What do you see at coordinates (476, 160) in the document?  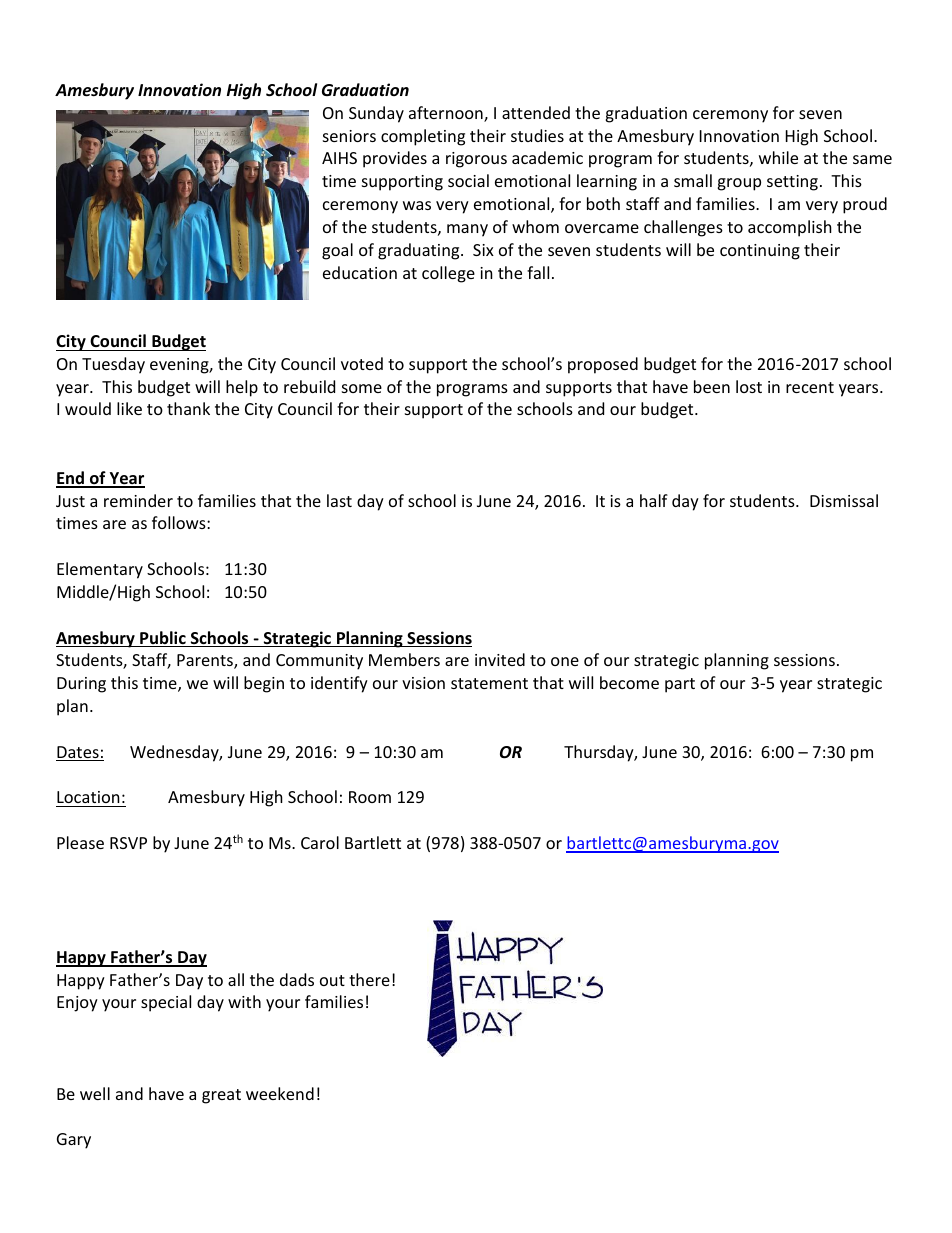 I see `rigorous` at bounding box center [476, 160].
